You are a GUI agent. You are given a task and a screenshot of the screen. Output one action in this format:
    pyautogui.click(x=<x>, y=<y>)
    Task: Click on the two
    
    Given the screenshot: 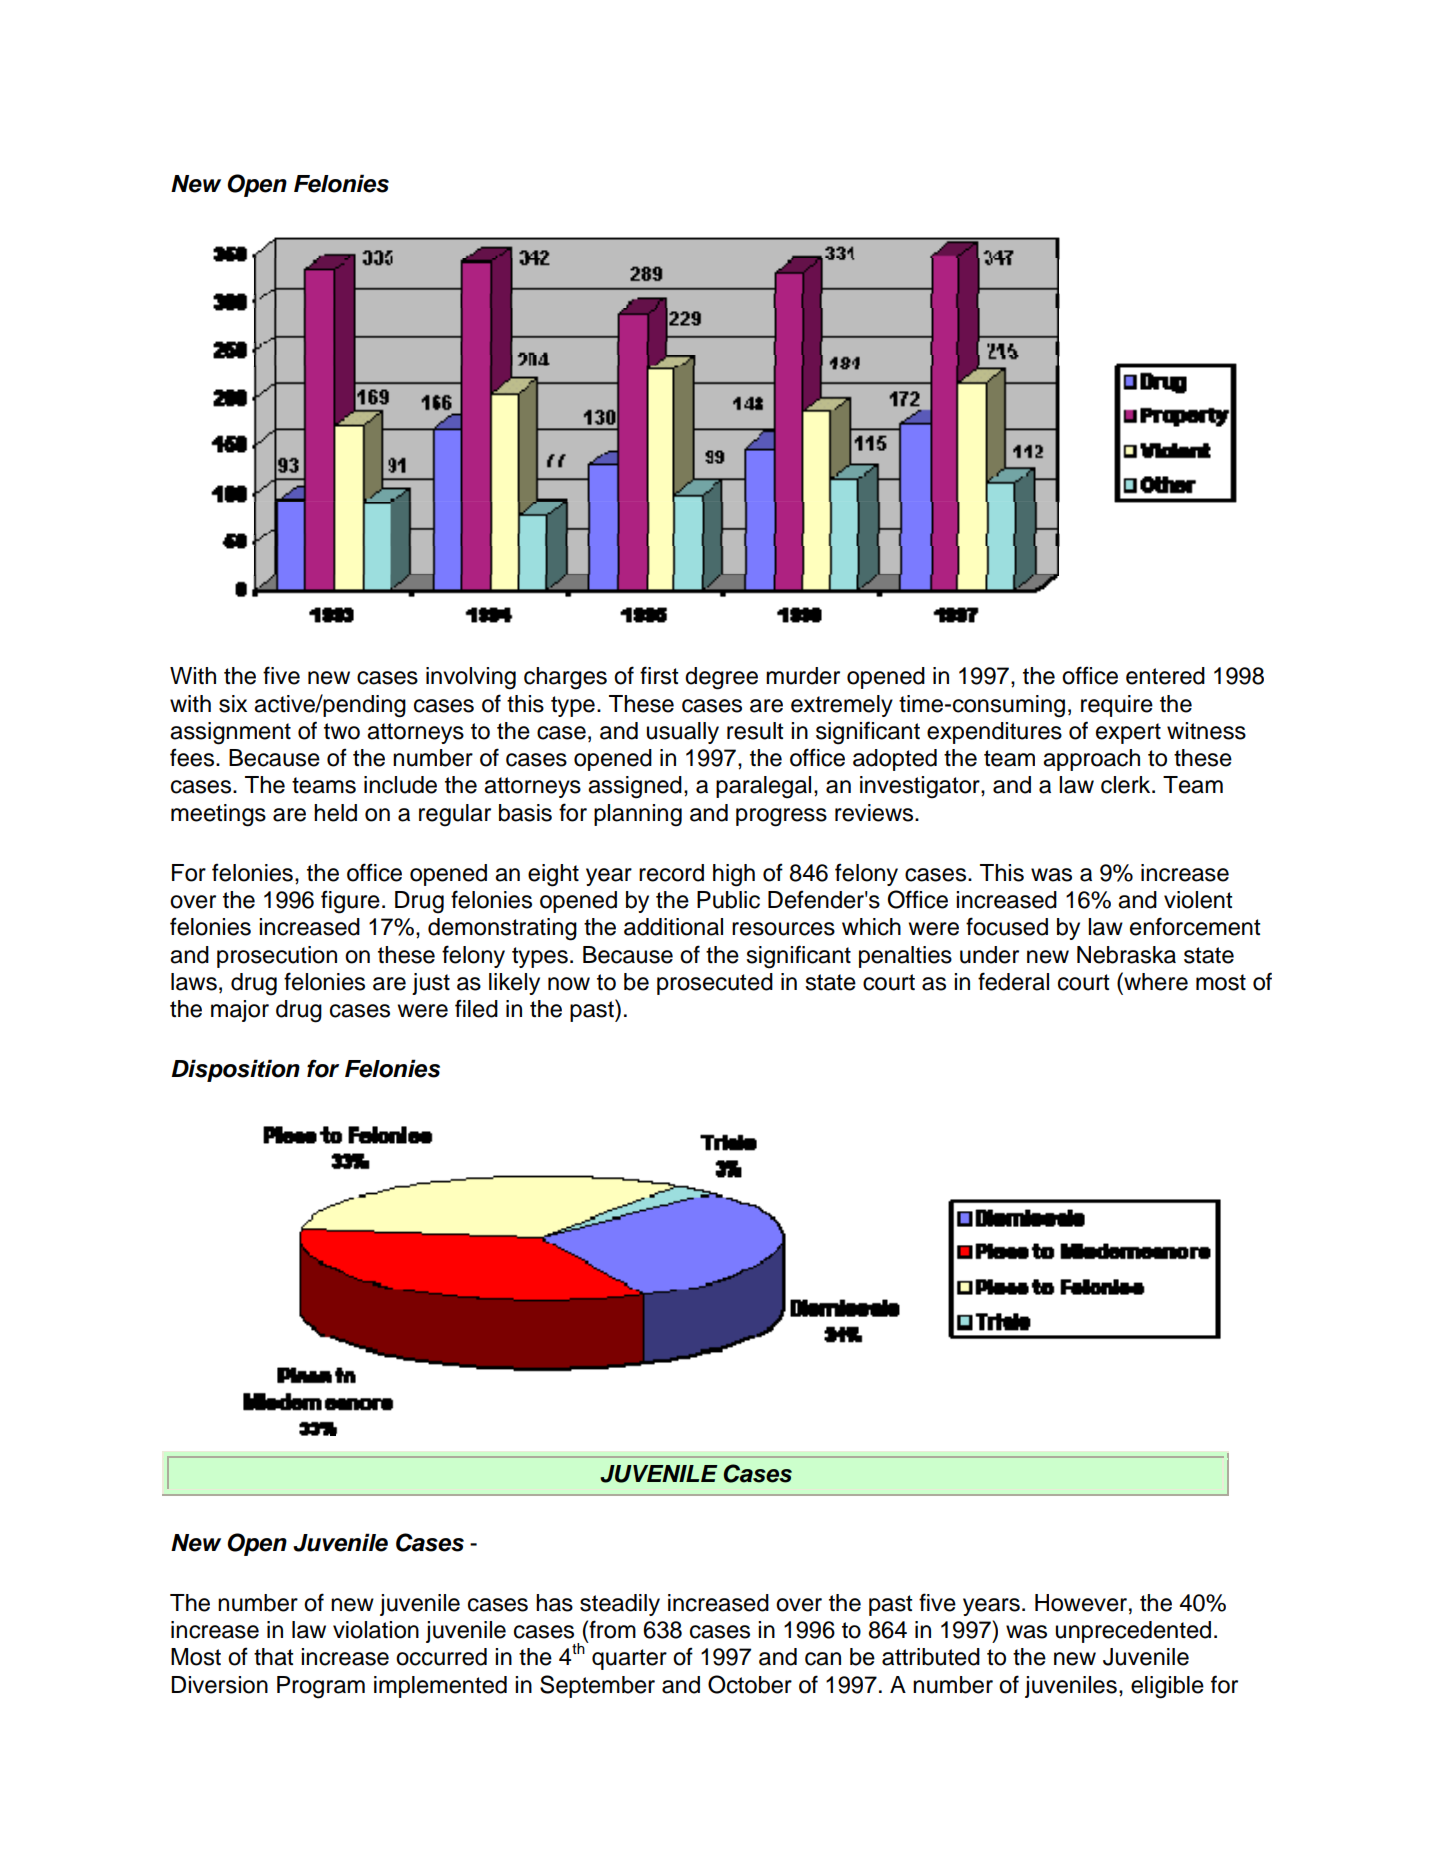 What is the action you would take?
    pyautogui.click(x=342, y=731)
